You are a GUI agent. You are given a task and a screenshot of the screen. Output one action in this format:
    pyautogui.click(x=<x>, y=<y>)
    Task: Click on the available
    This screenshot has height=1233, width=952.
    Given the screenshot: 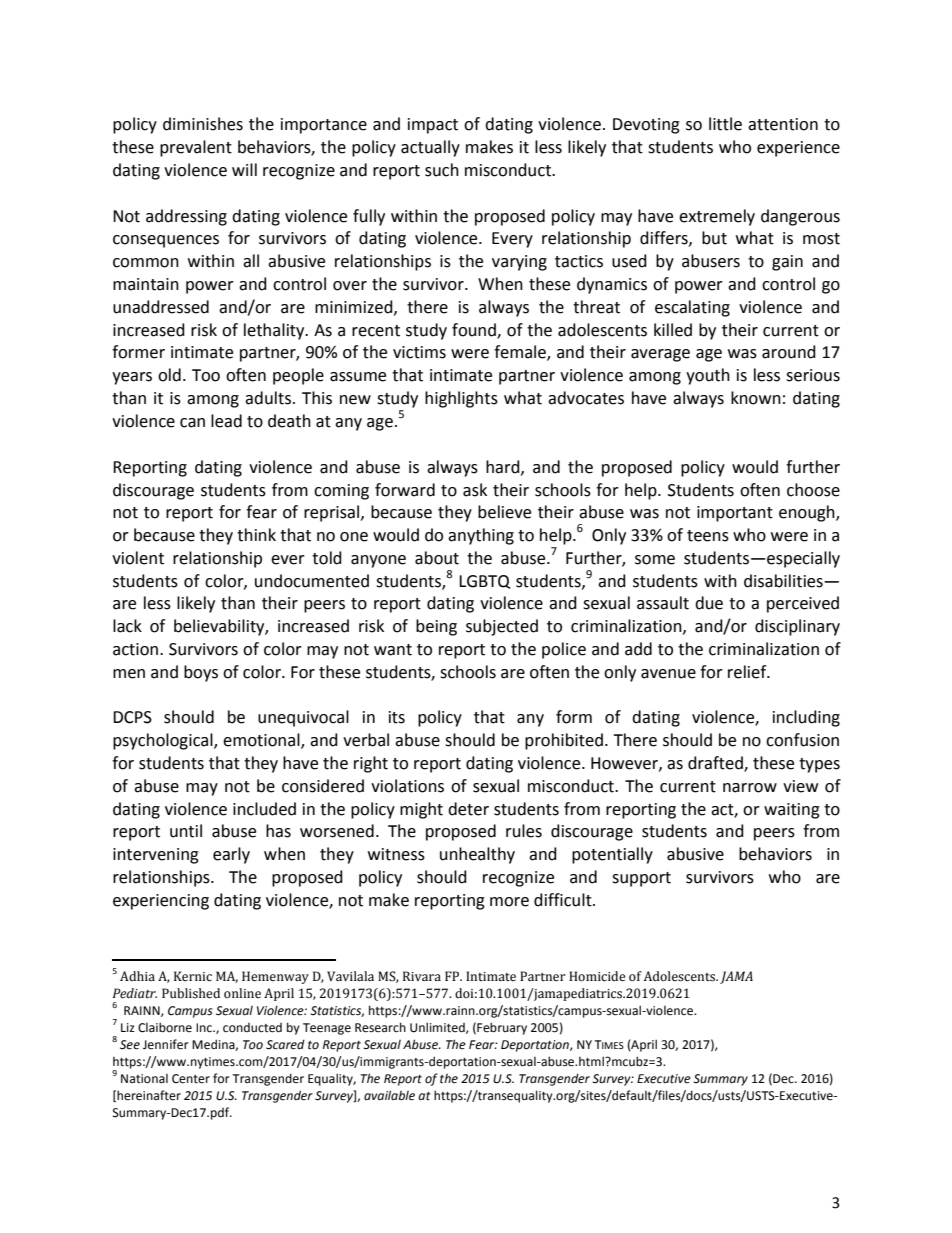 What is the action you would take?
    pyautogui.click(x=389, y=1095)
